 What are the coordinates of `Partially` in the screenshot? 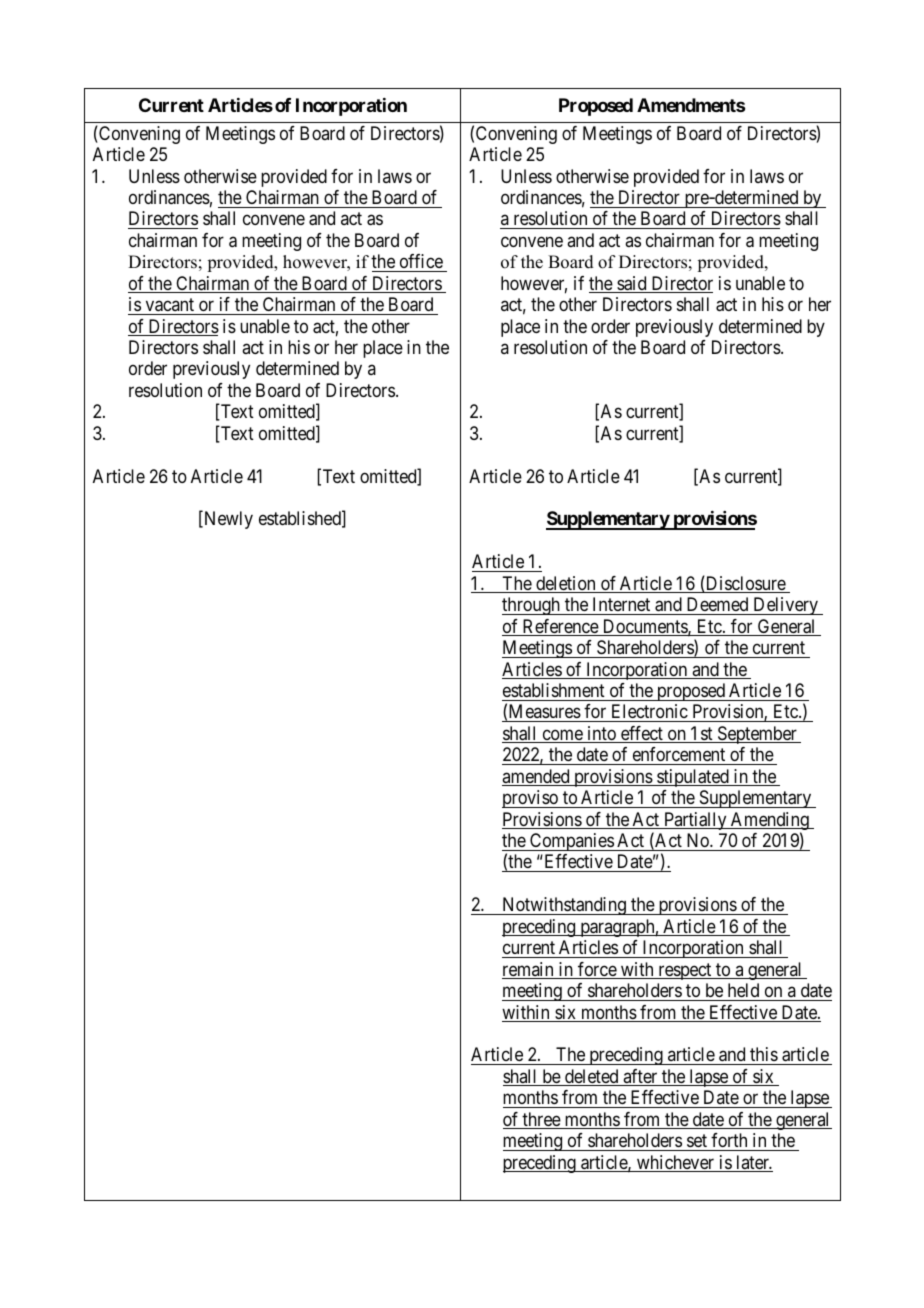 It's located at (695, 821).
